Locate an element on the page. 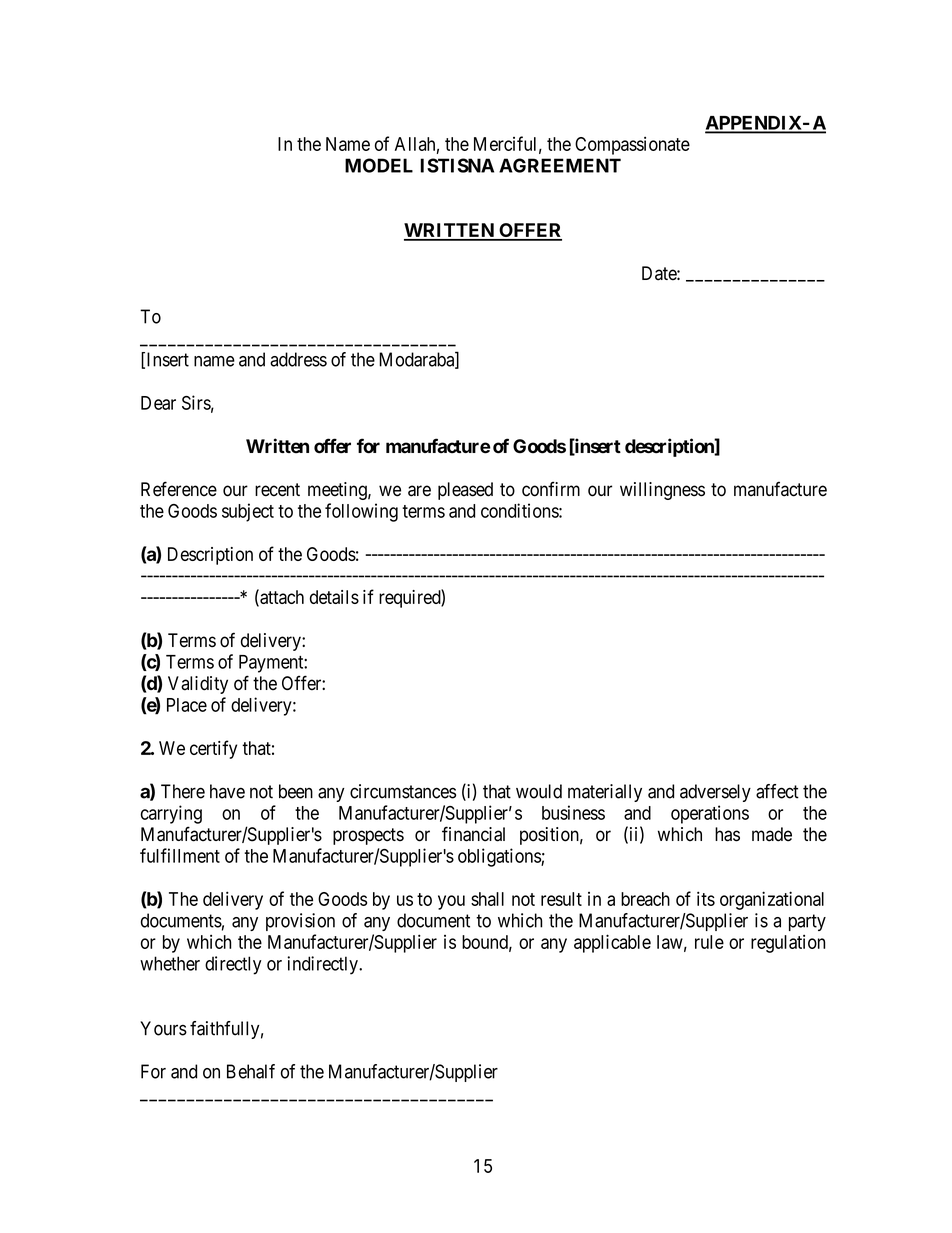 This document has height=1233, width=952. pleased is located at coordinates (465, 491).
